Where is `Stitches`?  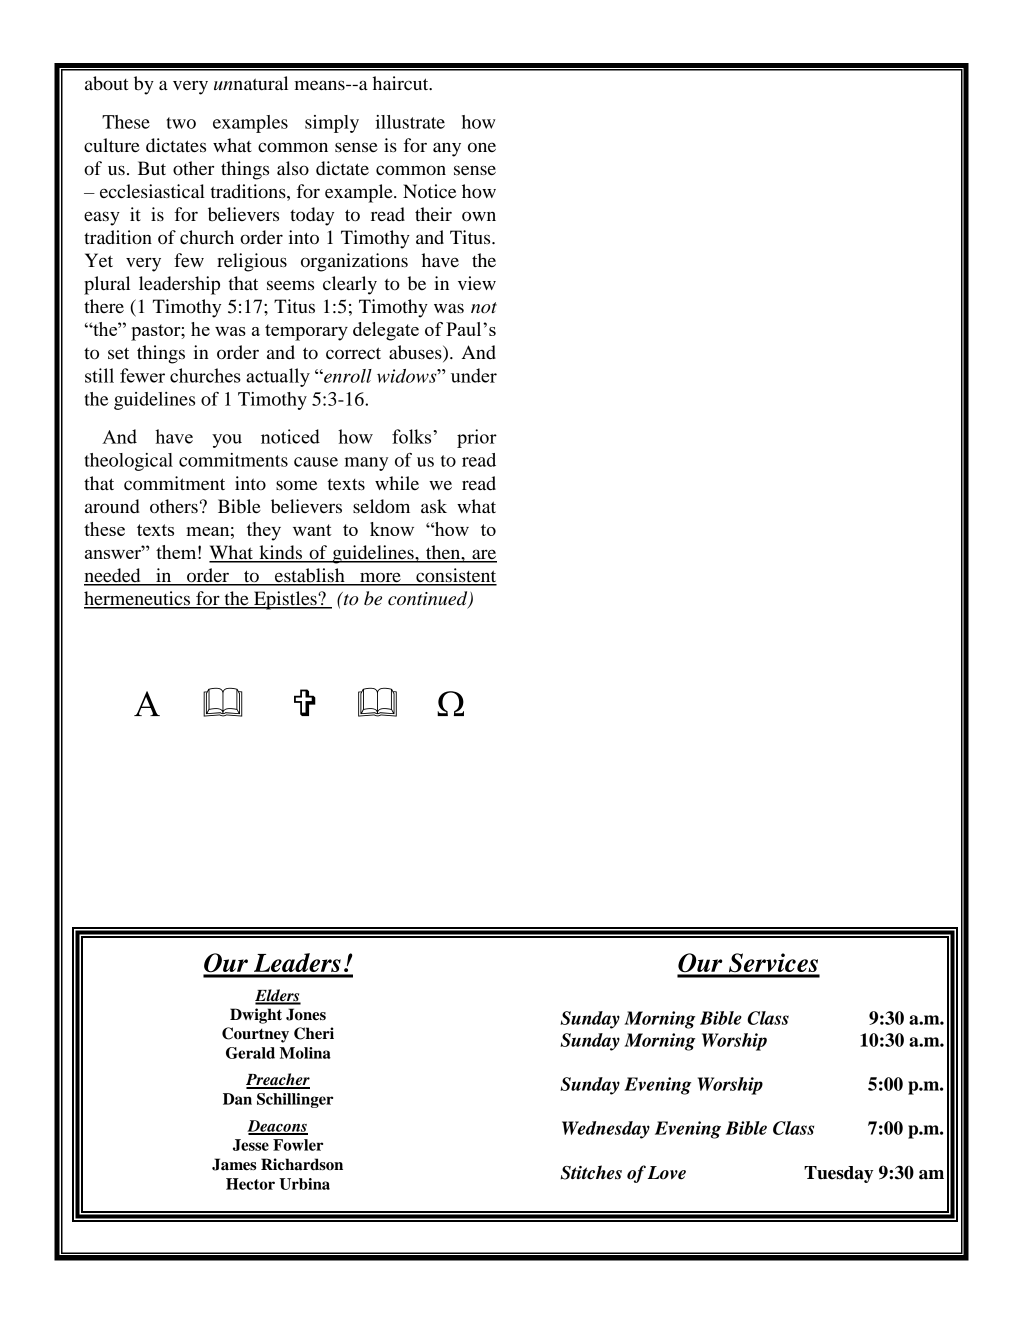
Stitches is located at coordinates (591, 1172).
